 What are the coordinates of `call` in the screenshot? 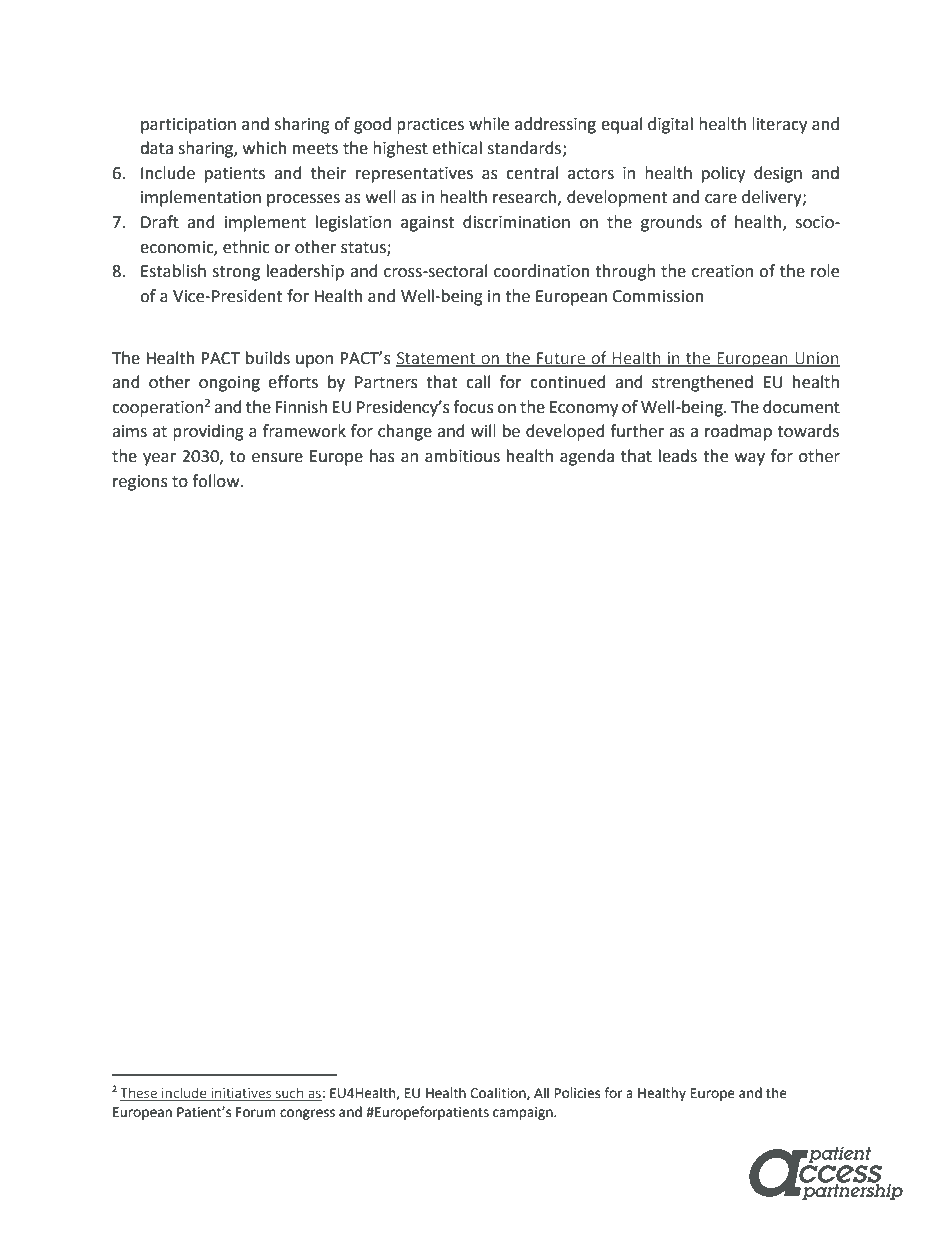 It's located at (478, 382).
